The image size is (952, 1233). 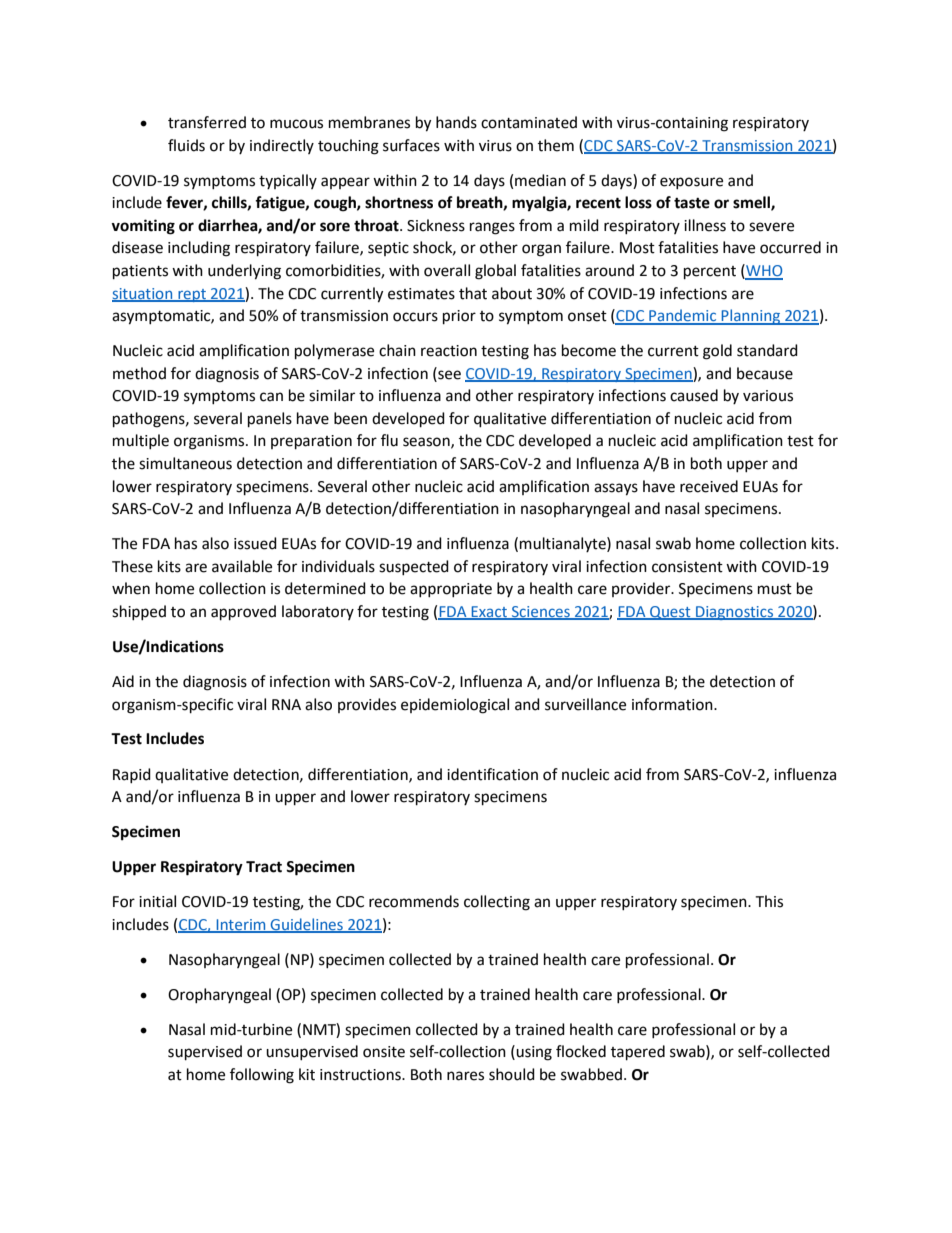 What do you see at coordinates (465, 1076) in the screenshot?
I see `nares` at bounding box center [465, 1076].
